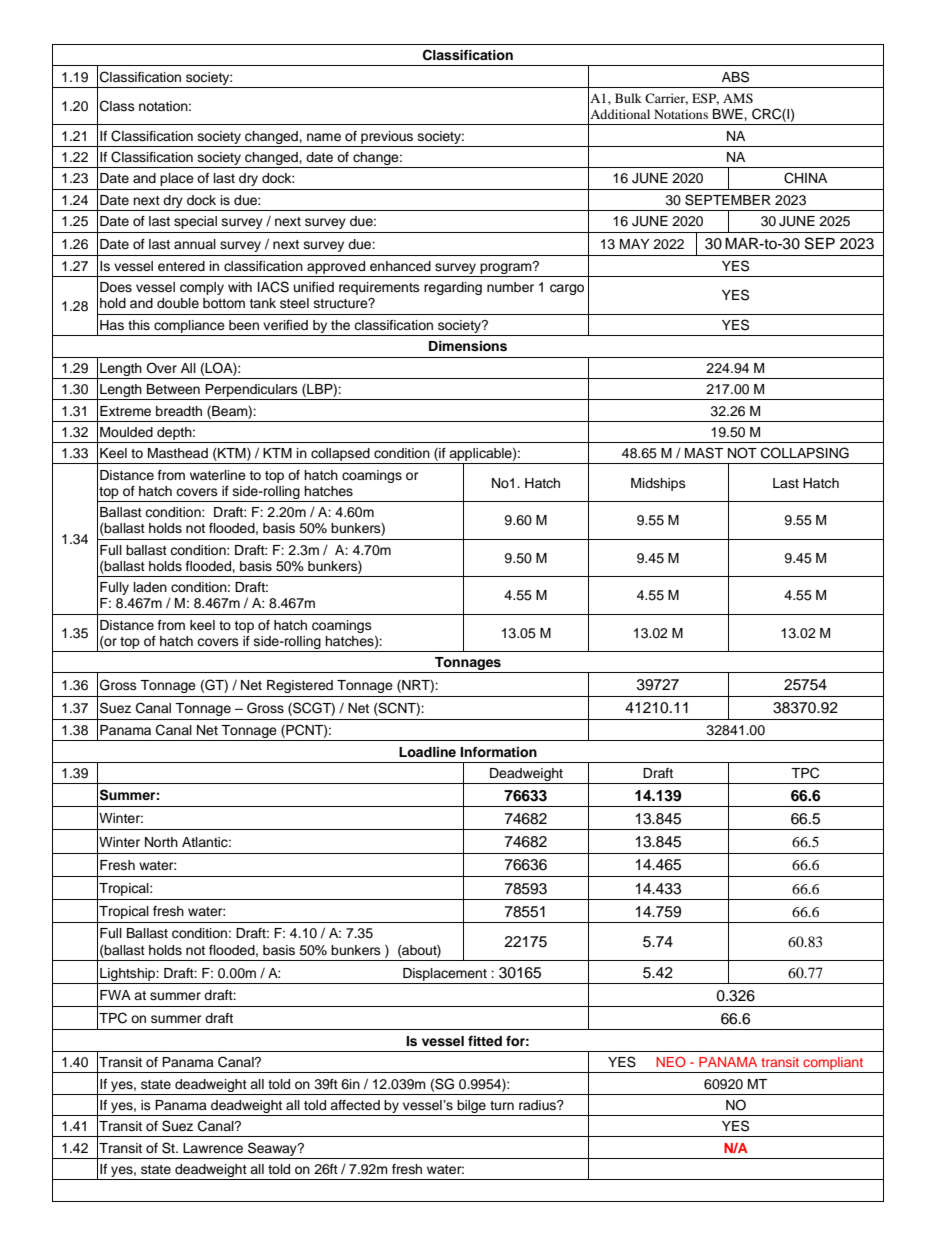 The width and height of the page is (952, 1233). Describe the element at coordinates (213, 1148) in the page. I see `Lawrence` at that location.
